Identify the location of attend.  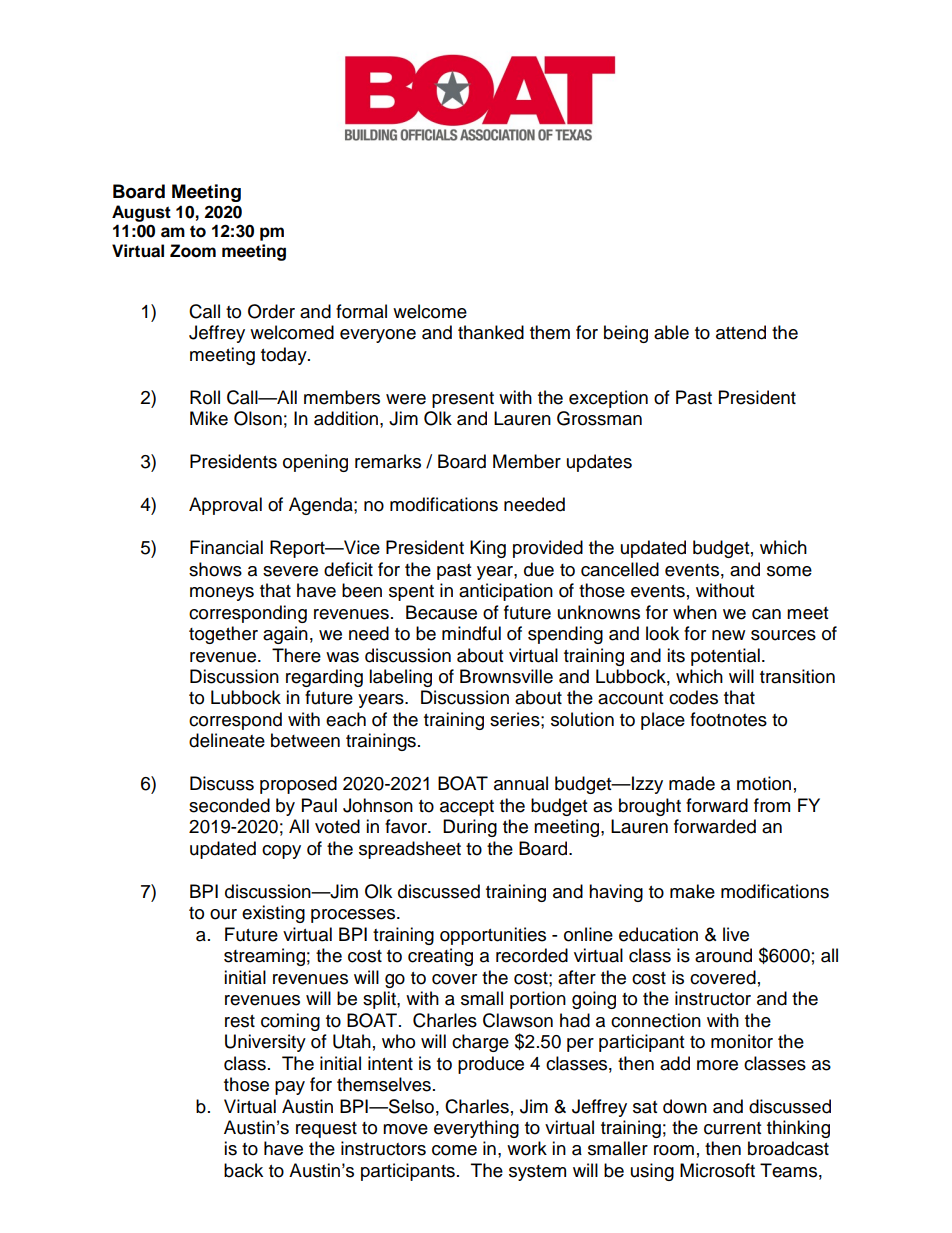
(741, 332).
